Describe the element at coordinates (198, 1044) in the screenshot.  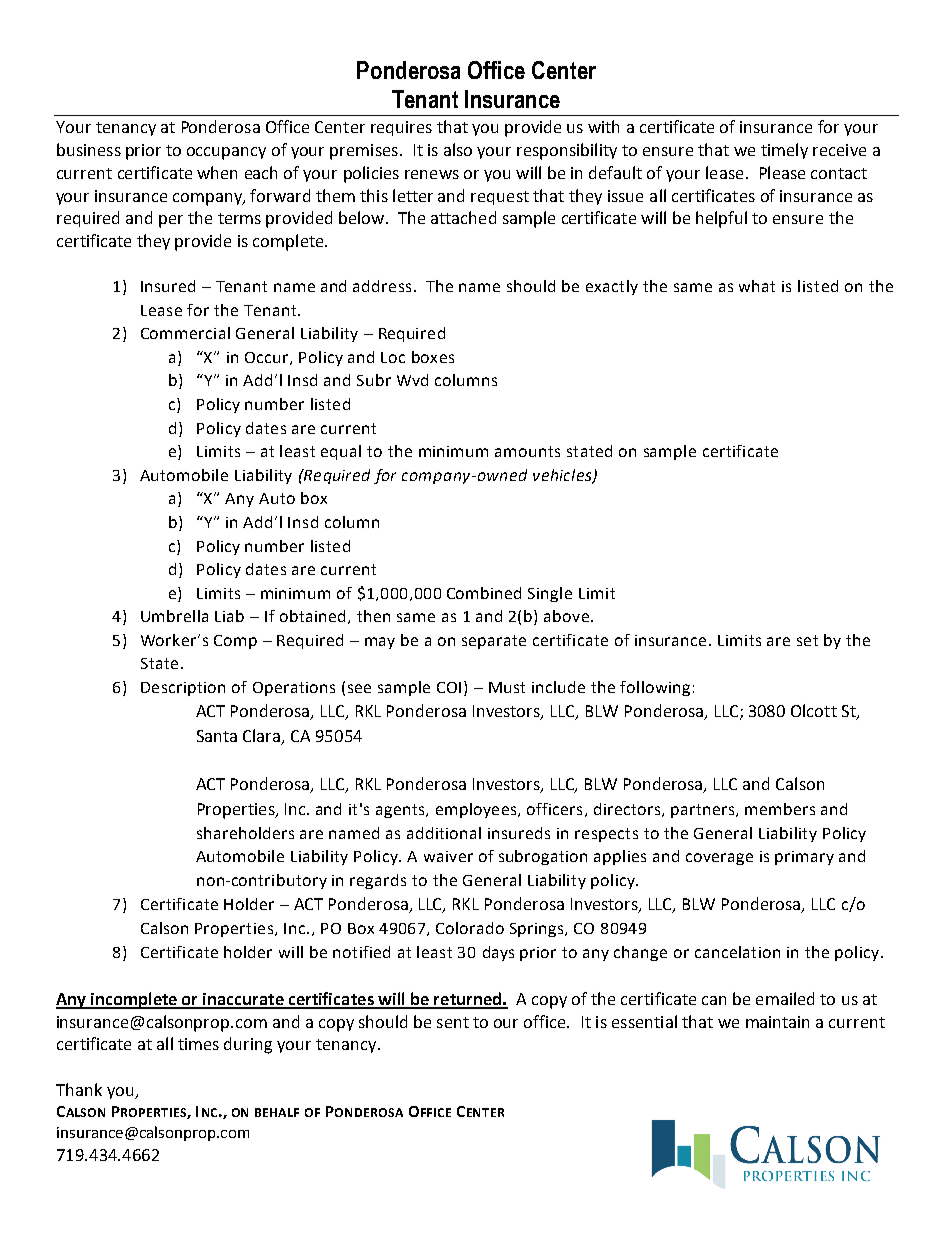
I see `times` at that location.
